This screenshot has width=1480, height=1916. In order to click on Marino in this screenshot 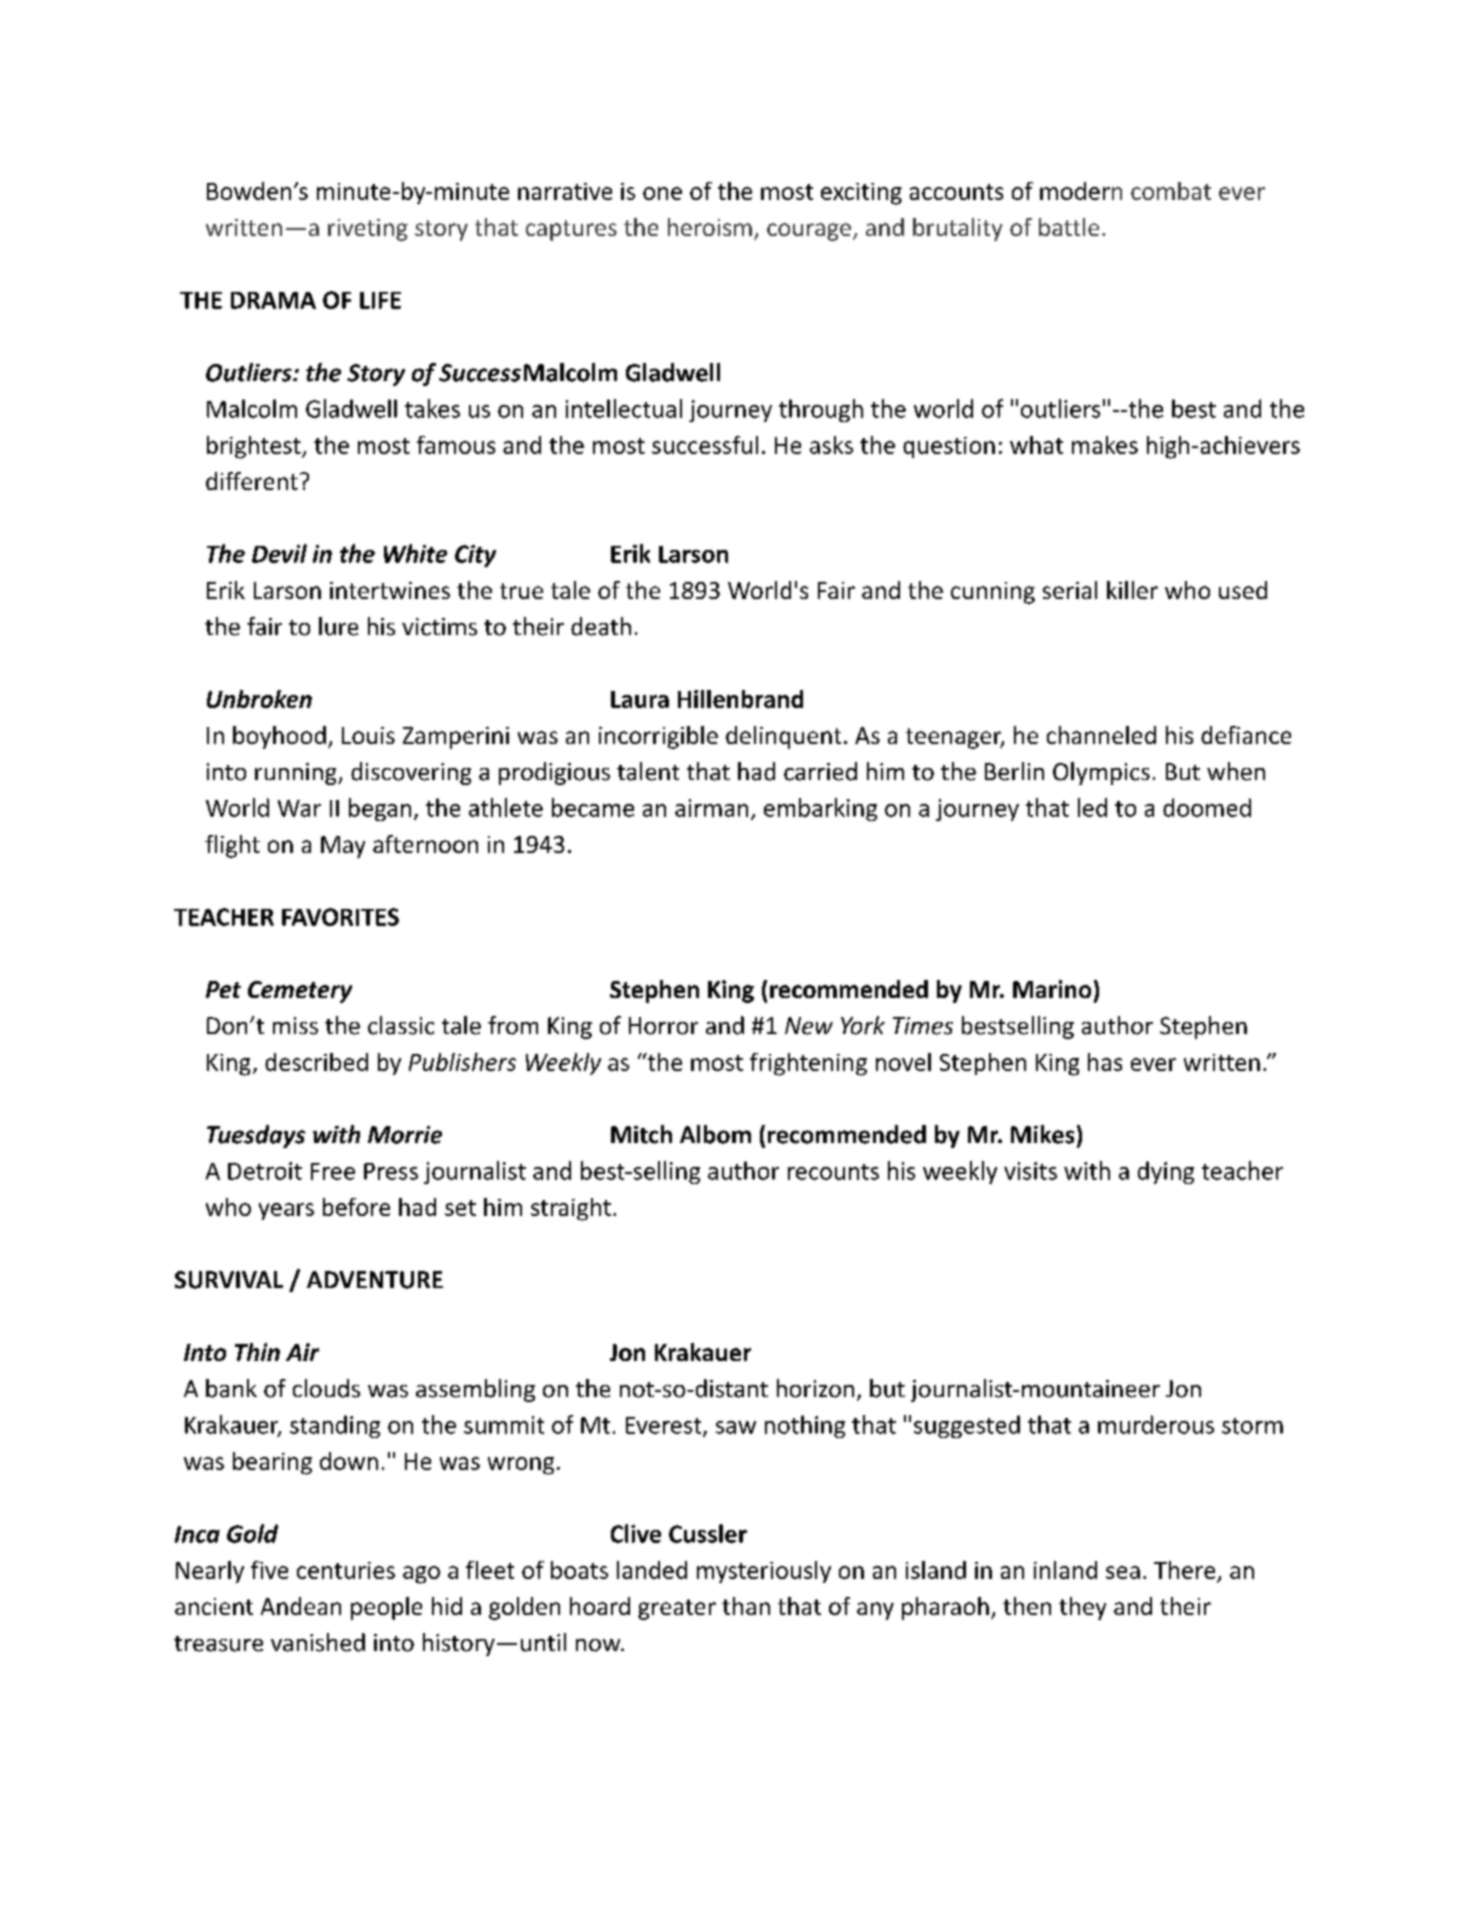, I will do `click(1052, 989)`.
